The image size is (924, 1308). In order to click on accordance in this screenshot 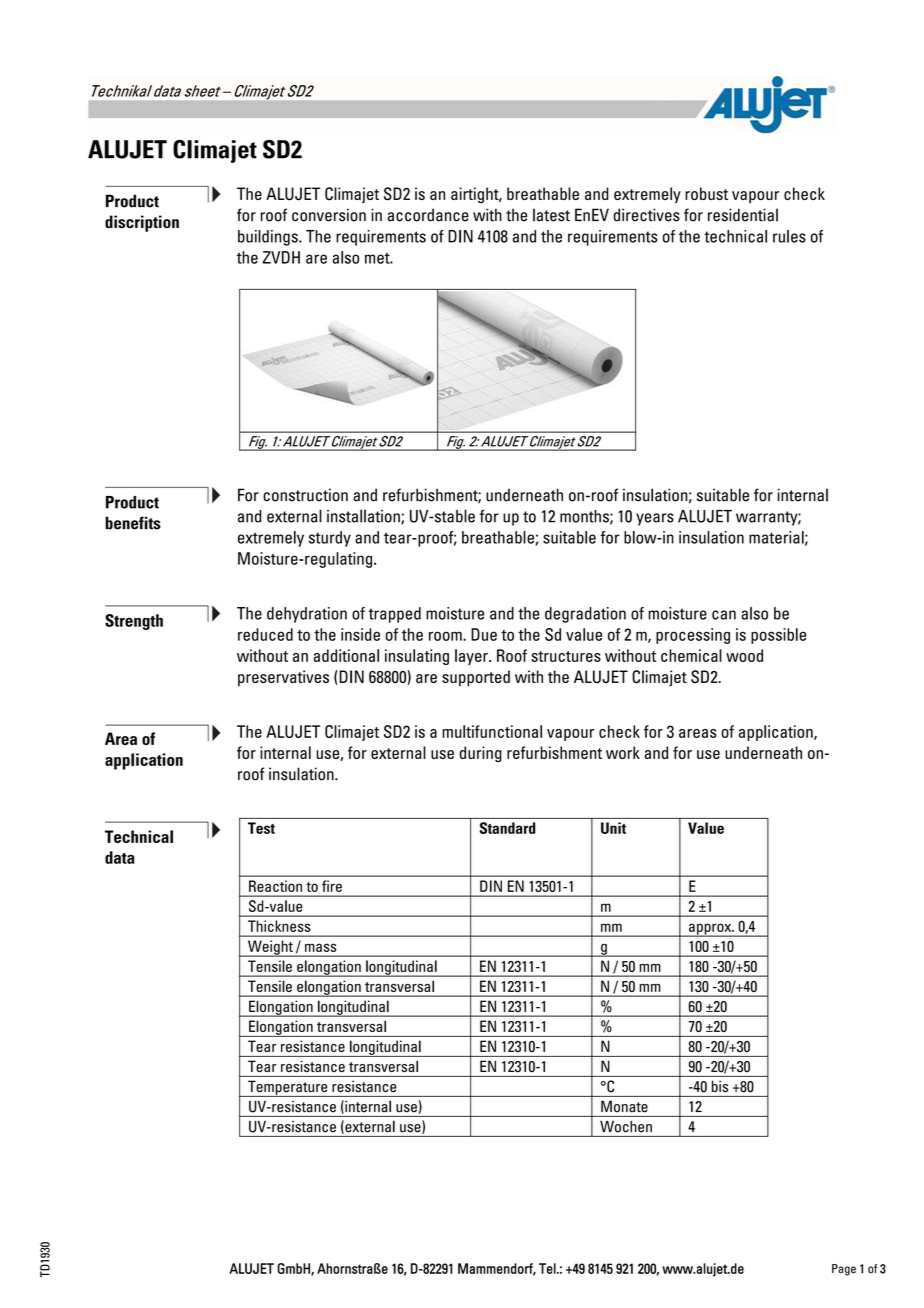, I will do `click(428, 215)`.
